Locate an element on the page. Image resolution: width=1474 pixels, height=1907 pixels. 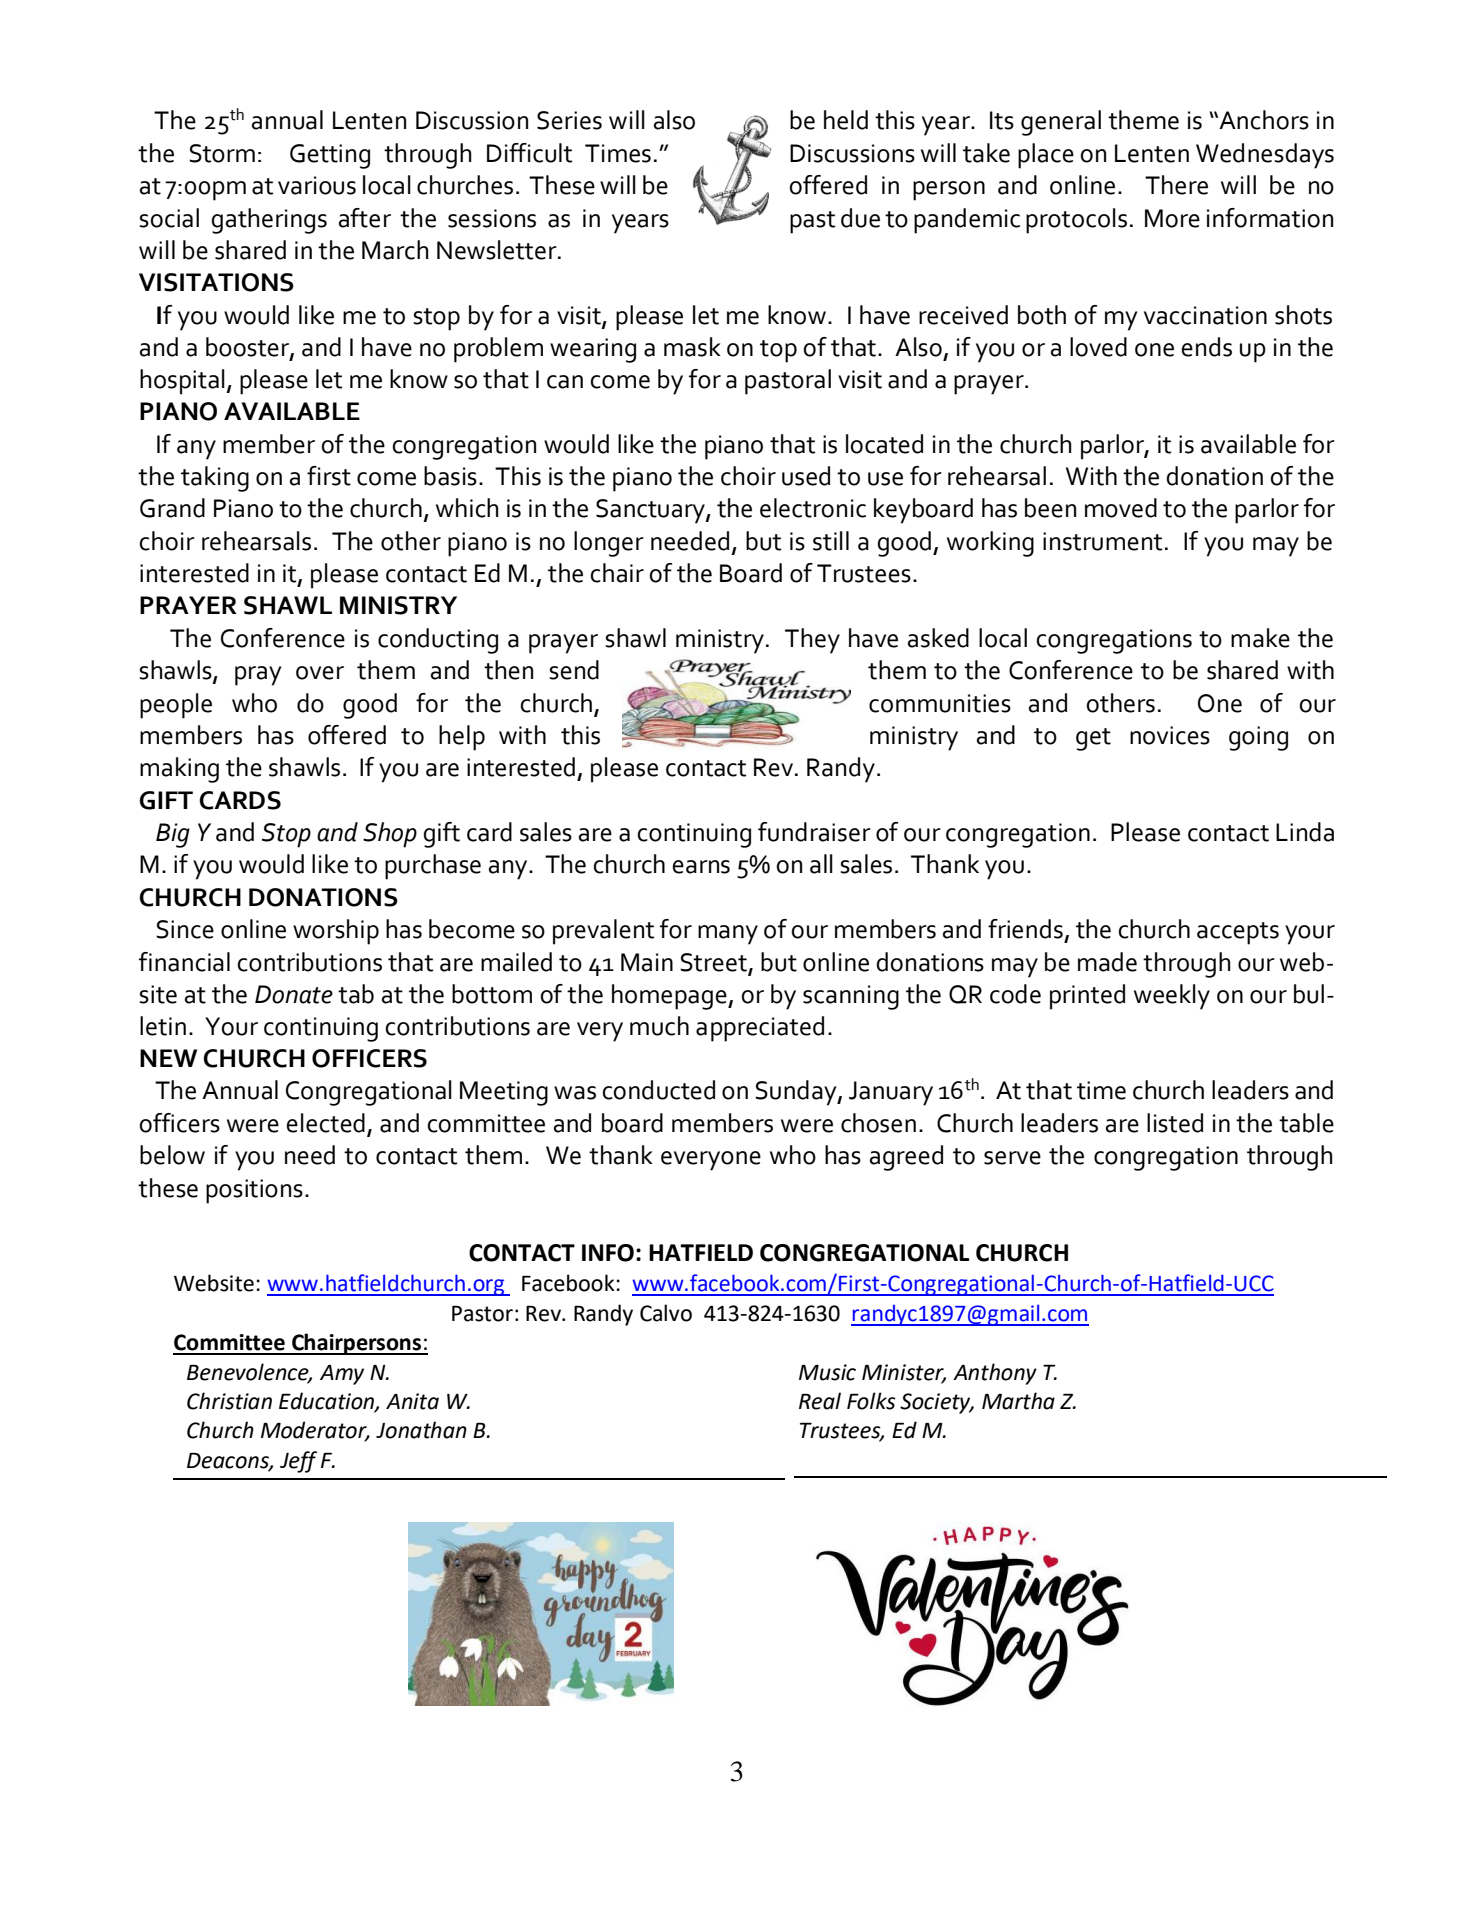
Getting is located at coordinates (330, 156).
